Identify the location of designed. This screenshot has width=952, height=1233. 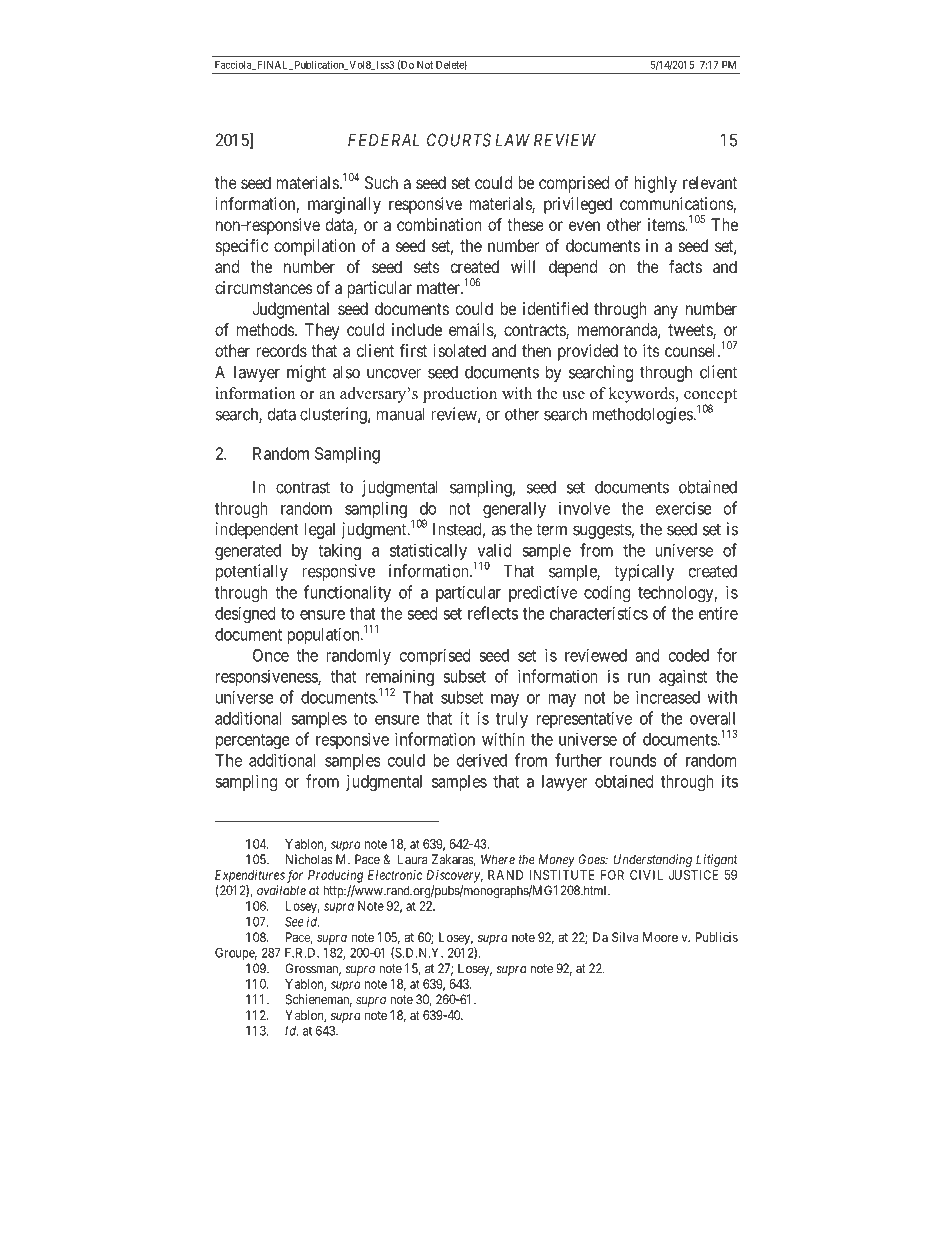
(245, 614).
